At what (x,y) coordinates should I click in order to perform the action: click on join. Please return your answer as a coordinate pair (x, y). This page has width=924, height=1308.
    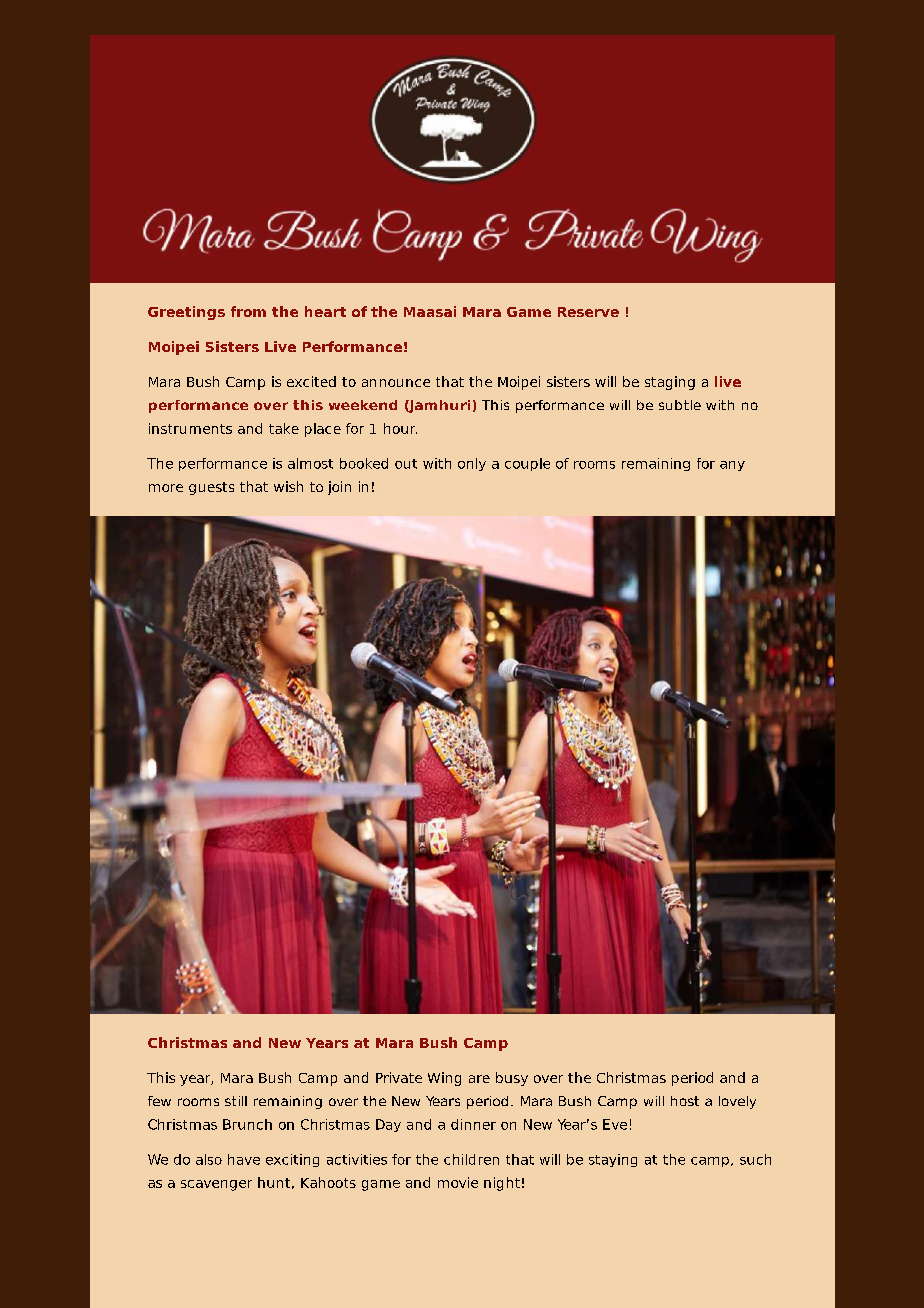
    Looking at the image, I should click on (339, 488).
